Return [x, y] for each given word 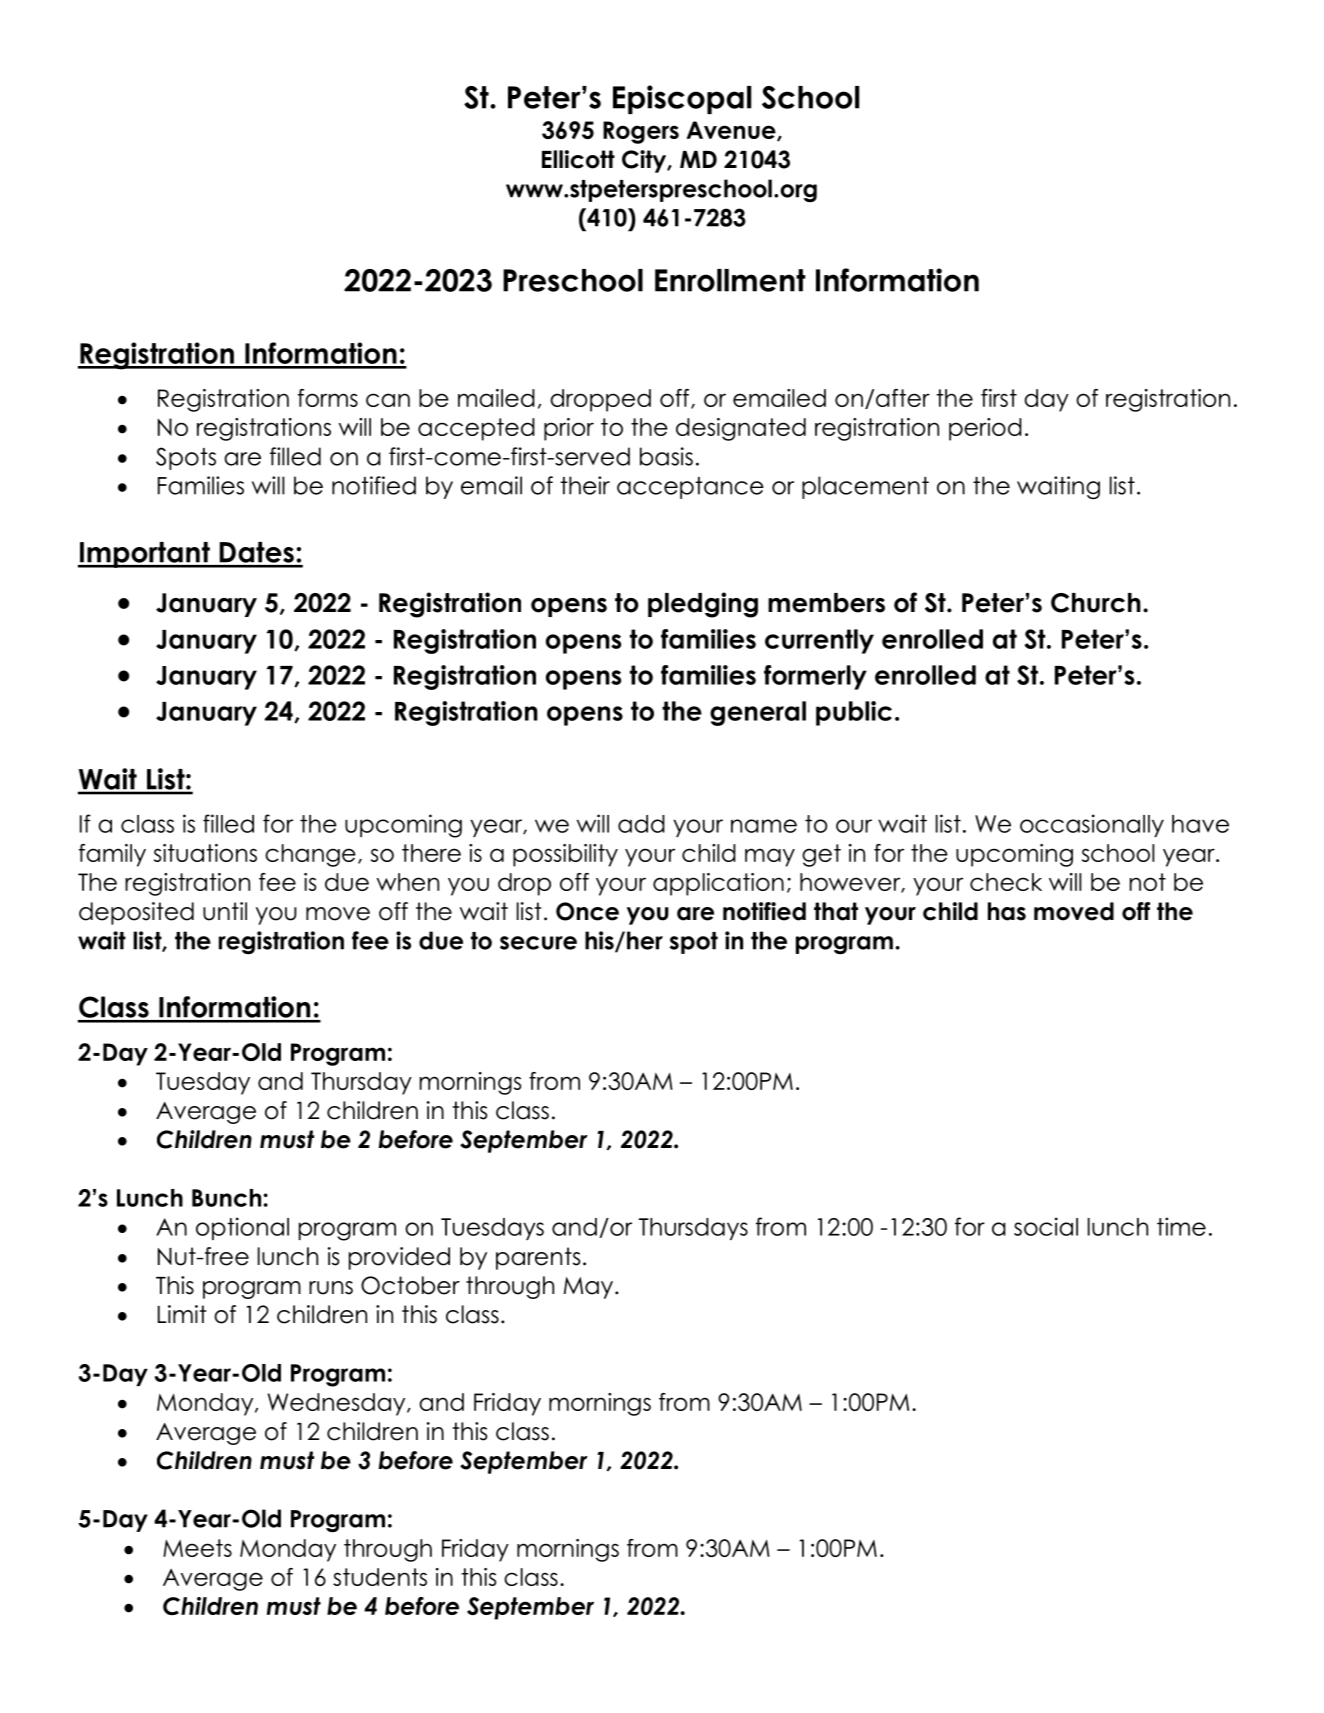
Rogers [641, 132]
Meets [197, 1548]
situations [205, 853]
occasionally [1092, 825]
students [380, 1577]
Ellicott [578, 159]
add [641, 824]
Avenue [732, 131]
